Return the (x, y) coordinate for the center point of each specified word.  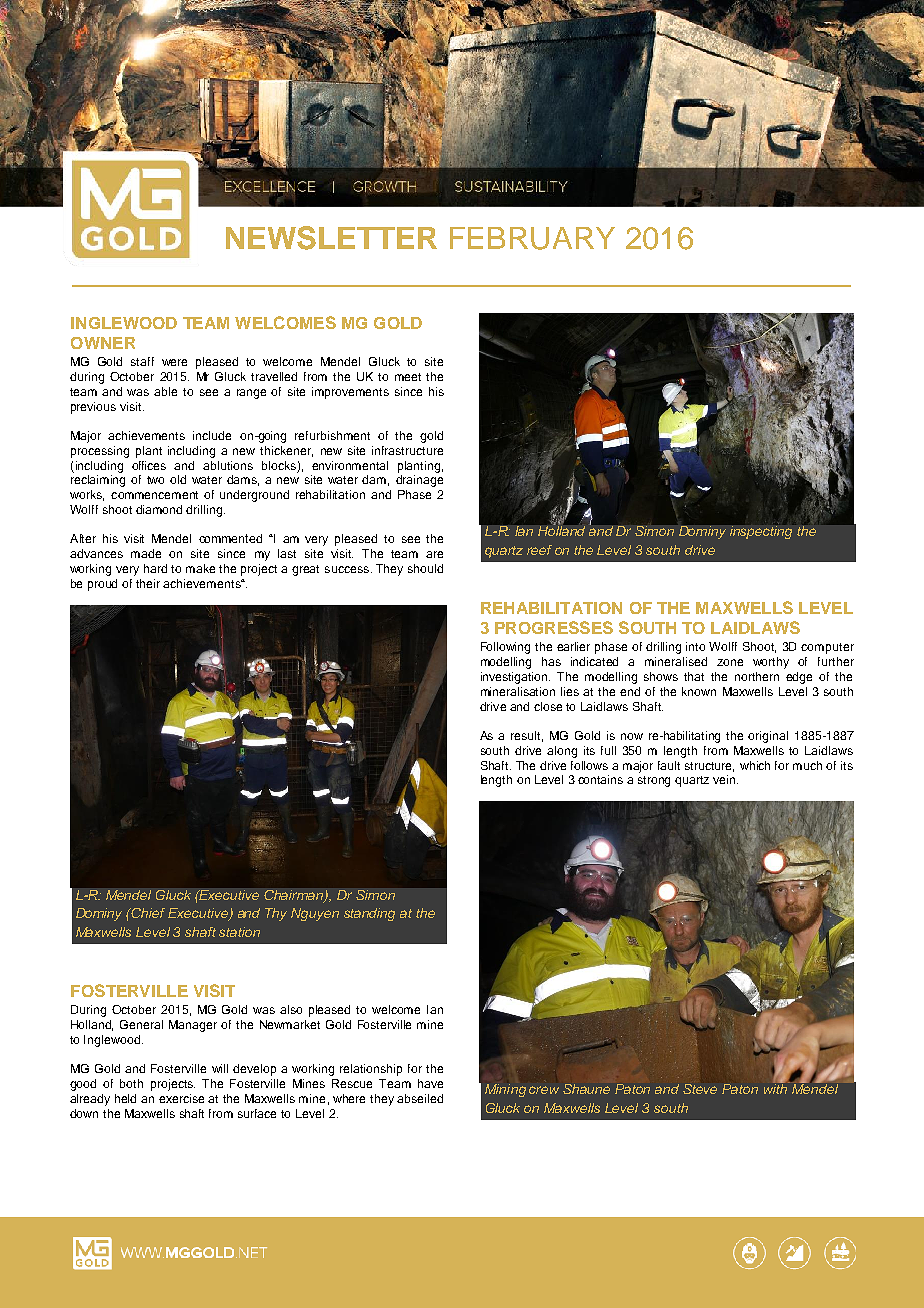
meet (408, 377)
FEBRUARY (532, 238)
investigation (515, 678)
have (430, 1083)
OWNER (103, 343)
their (148, 583)
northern (757, 676)
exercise (181, 1098)
